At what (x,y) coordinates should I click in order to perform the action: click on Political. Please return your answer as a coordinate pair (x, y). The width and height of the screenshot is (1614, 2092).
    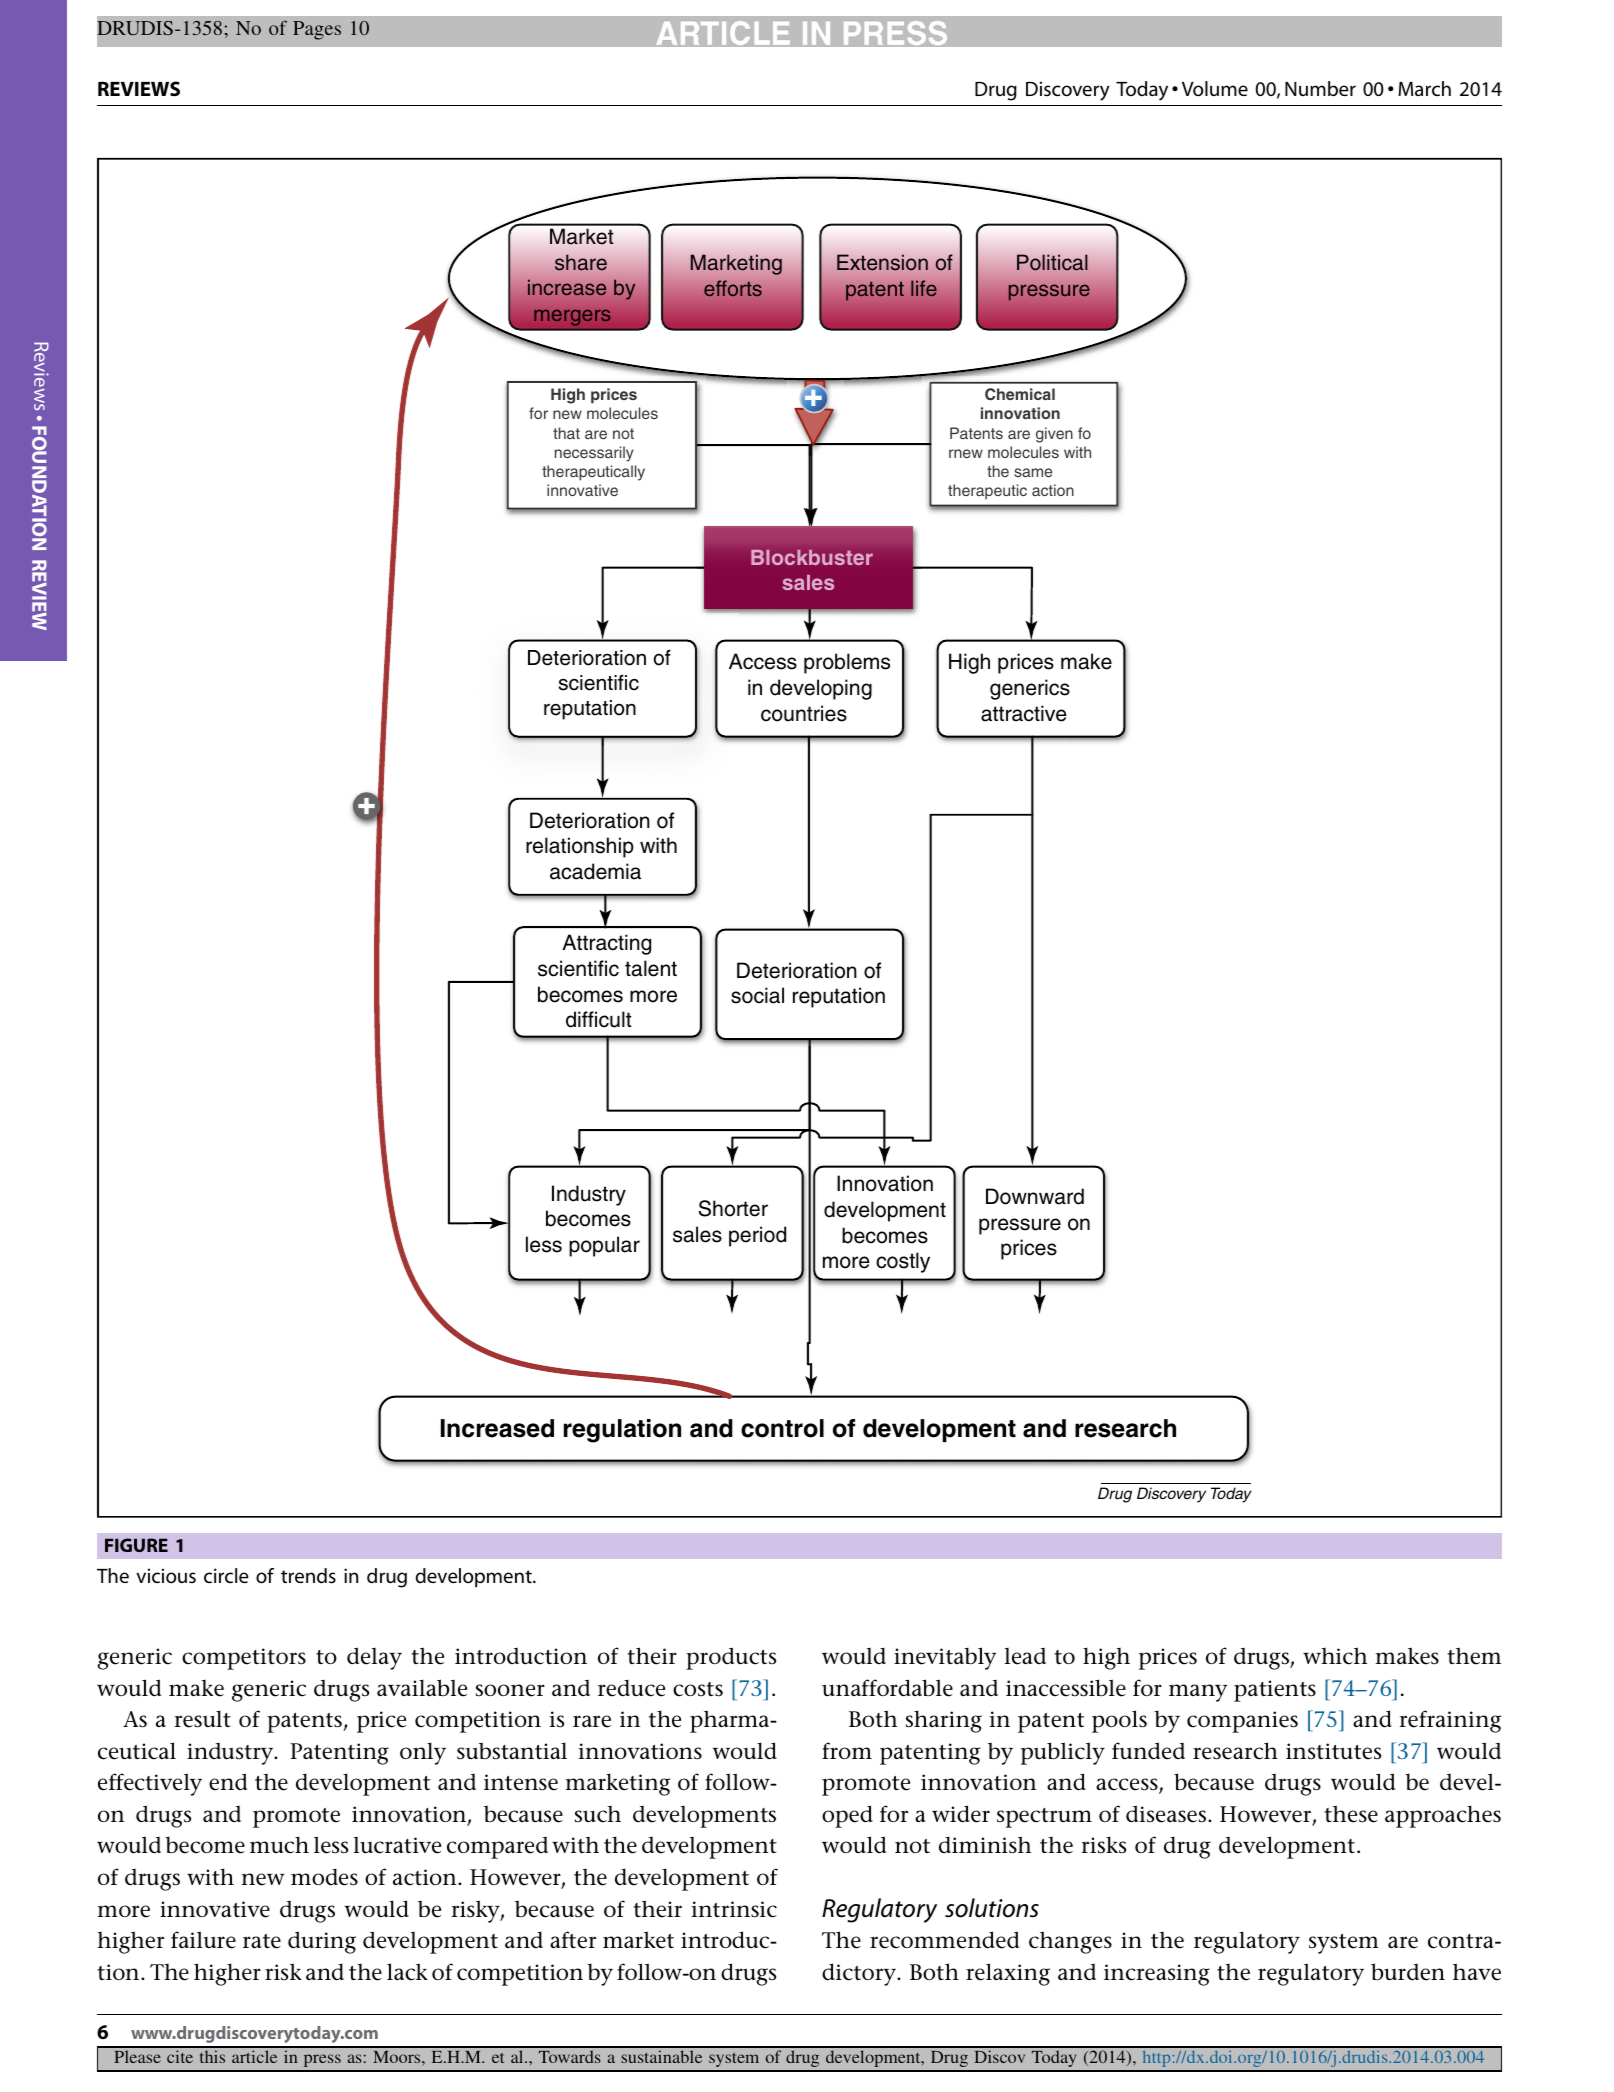
    Looking at the image, I should click on (1052, 262).
